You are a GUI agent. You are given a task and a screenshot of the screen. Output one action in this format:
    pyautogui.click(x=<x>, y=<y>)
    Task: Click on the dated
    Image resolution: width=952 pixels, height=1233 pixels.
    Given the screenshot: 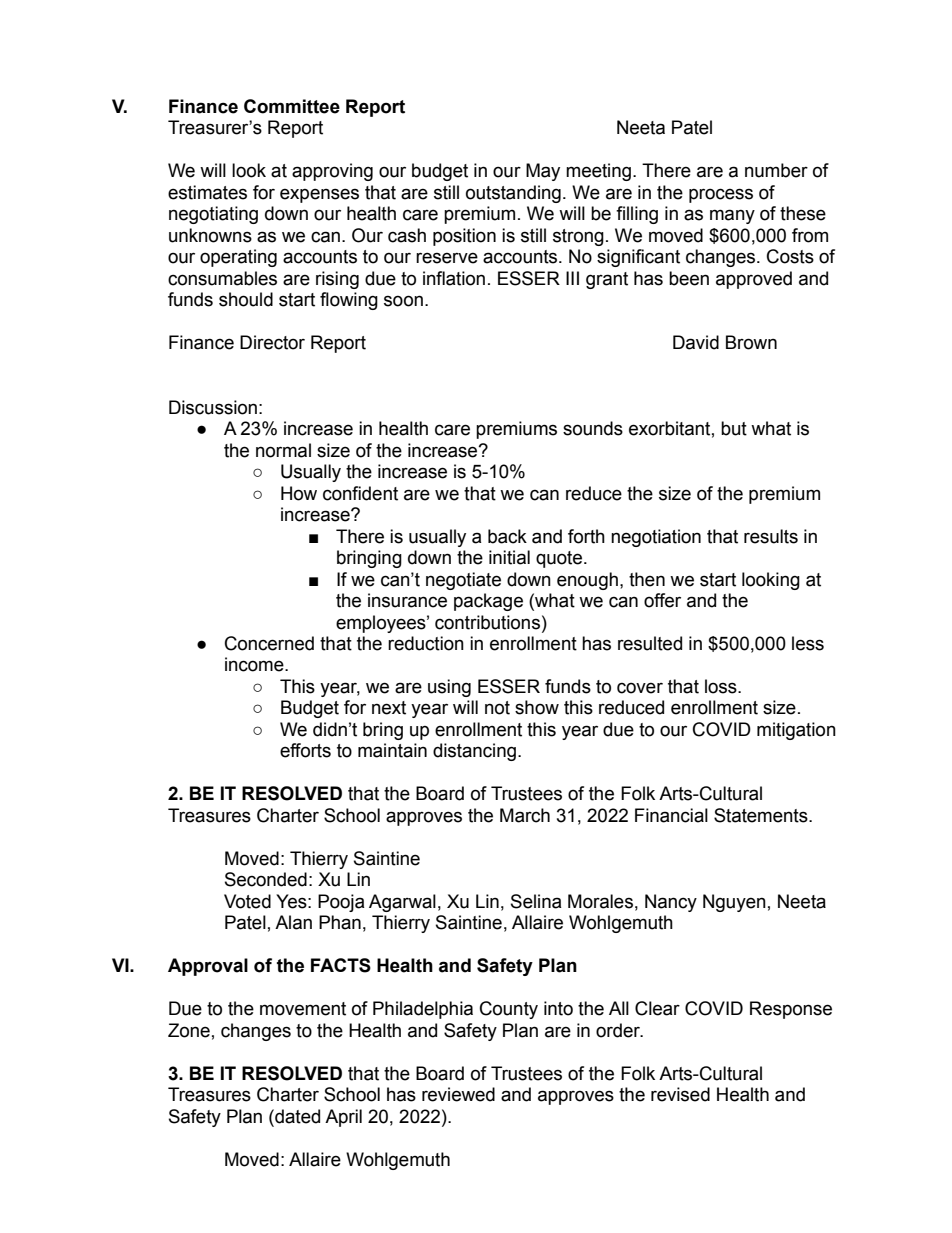 What is the action you would take?
    pyautogui.click(x=296, y=1116)
